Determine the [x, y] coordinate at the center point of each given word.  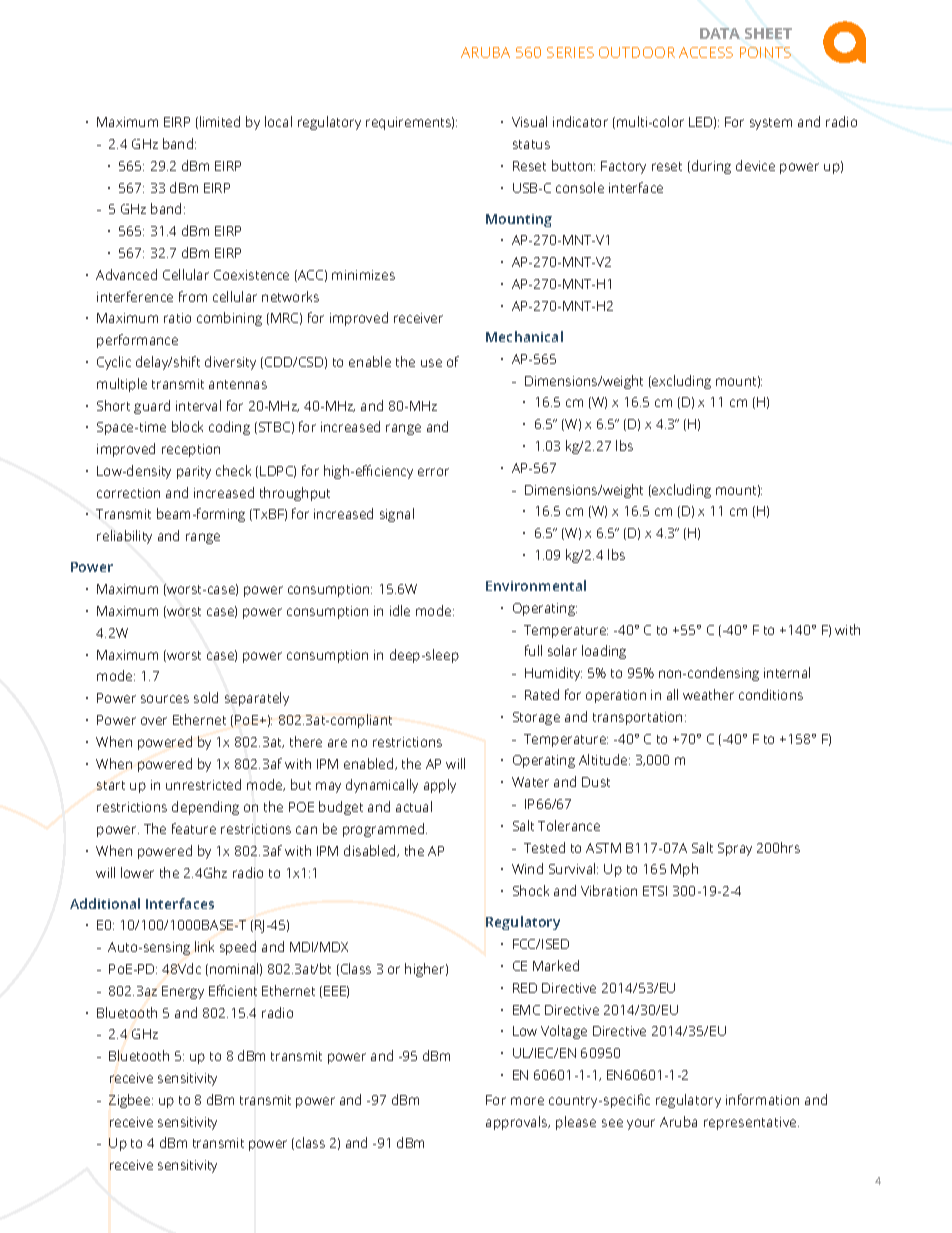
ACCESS [706, 52]
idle [400, 610]
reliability [124, 537]
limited [220, 121]
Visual [529, 121]
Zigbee [131, 1101]
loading [604, 652]
